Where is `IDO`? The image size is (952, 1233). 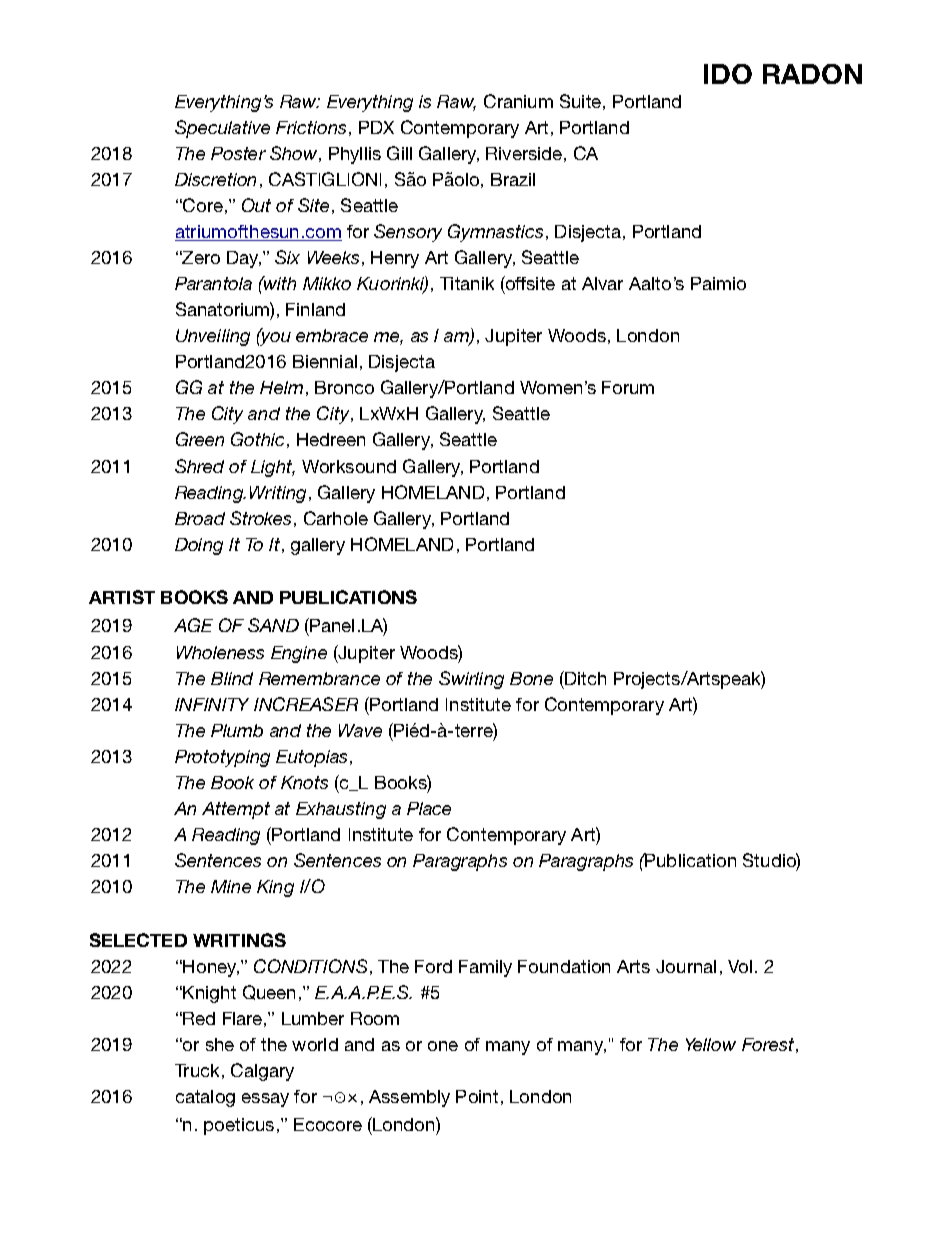
IDO is located at coordinates (728, 74).
